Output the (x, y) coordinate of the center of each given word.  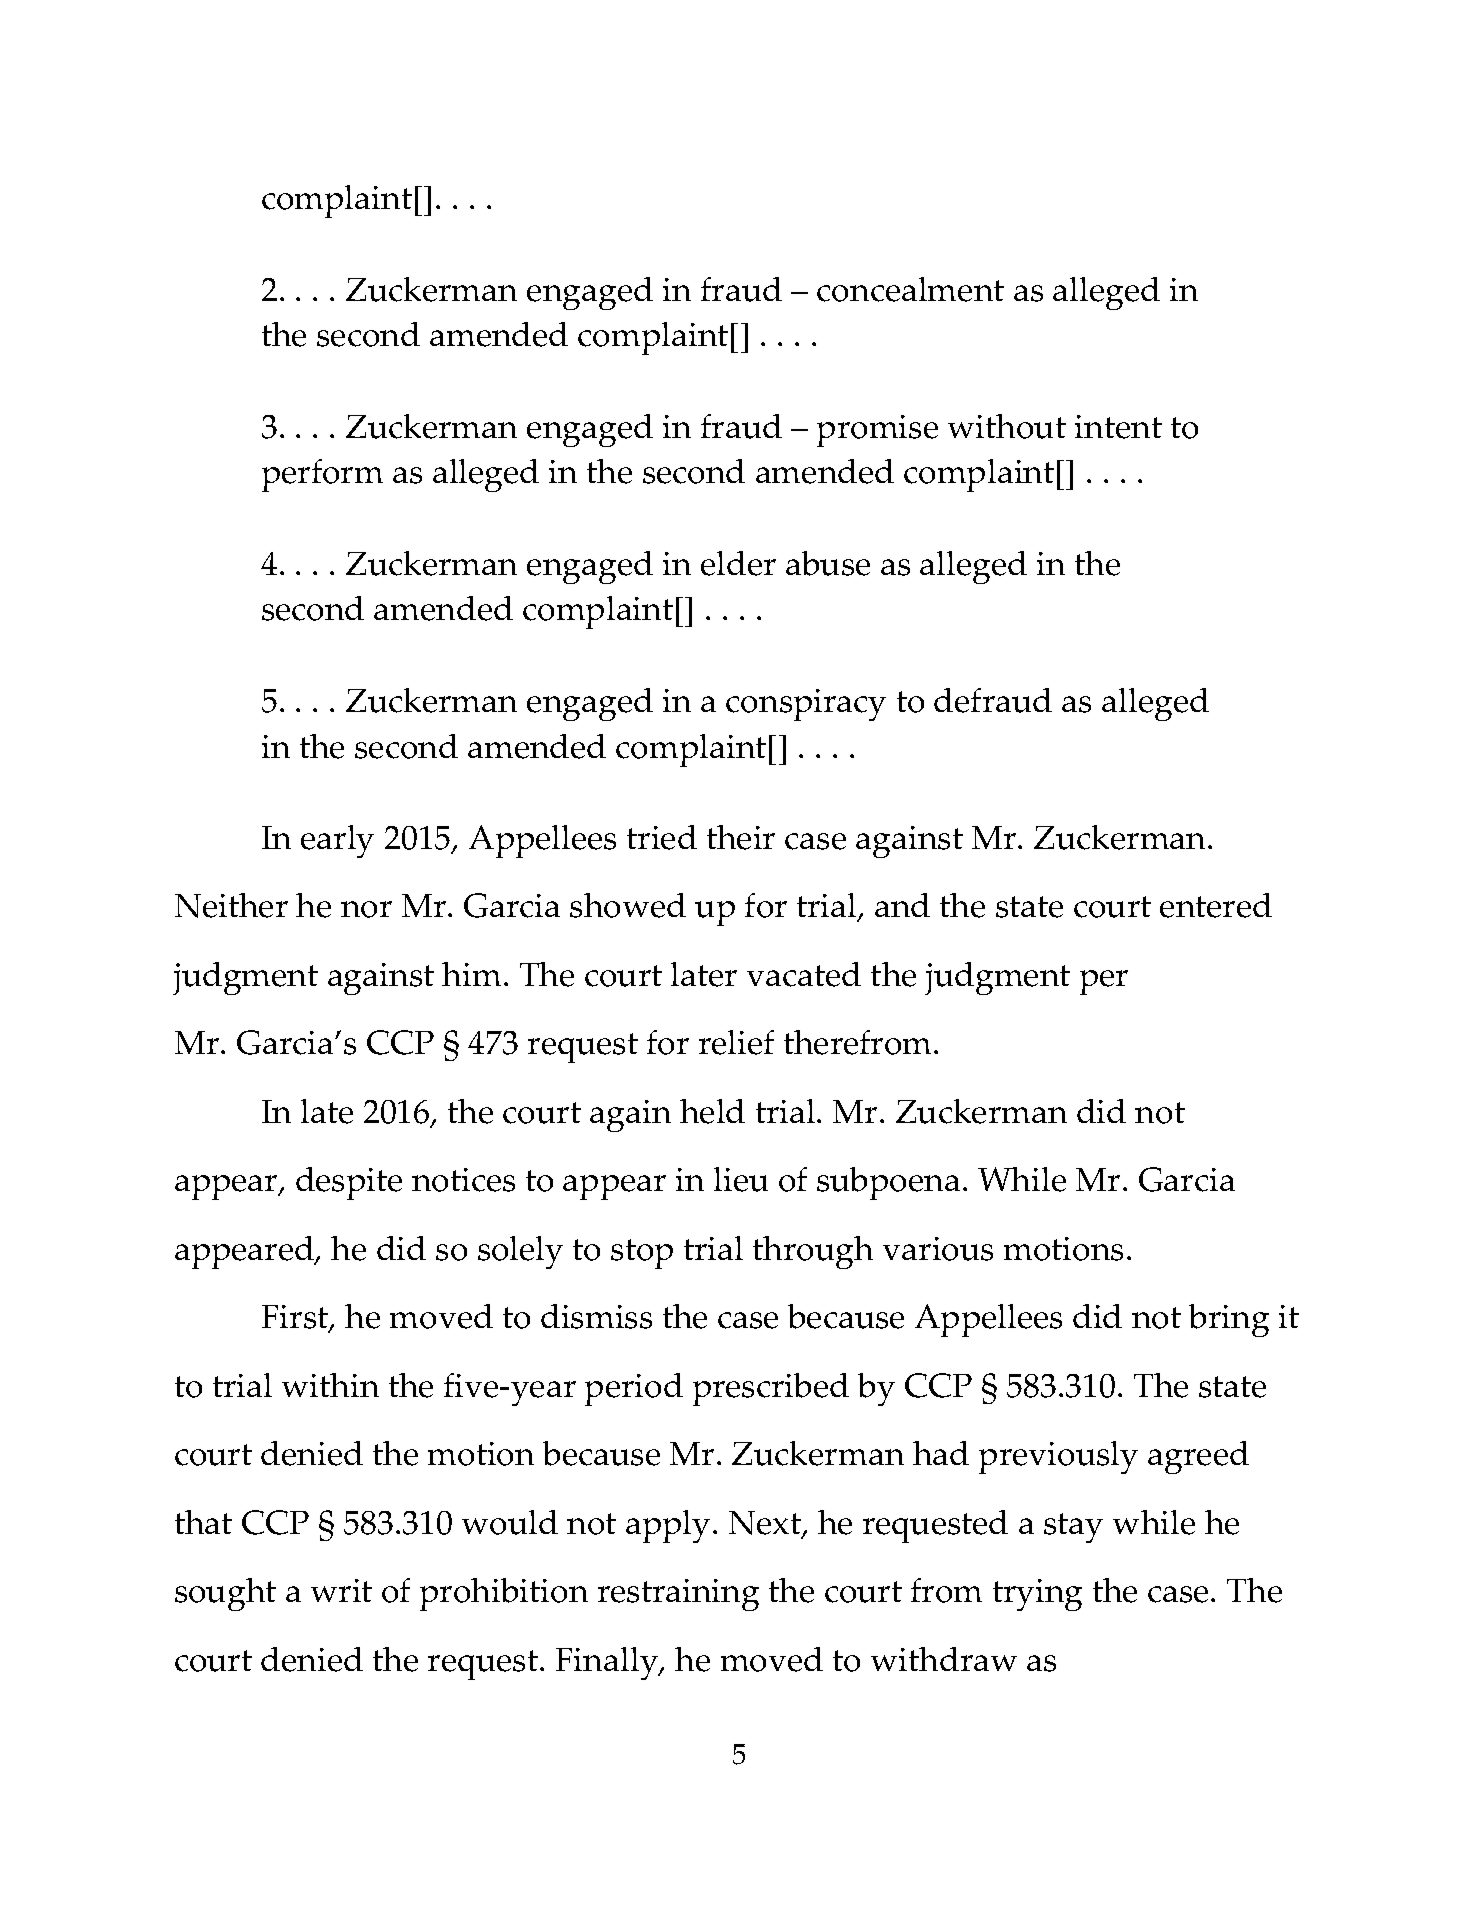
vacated (804, 974)
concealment (910, 289)
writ (341, 1590)
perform (322, 475)
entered (1216, 905)
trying (1037, 1595)
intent (1118, 427)
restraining (678, 1595)
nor (366, 909)
